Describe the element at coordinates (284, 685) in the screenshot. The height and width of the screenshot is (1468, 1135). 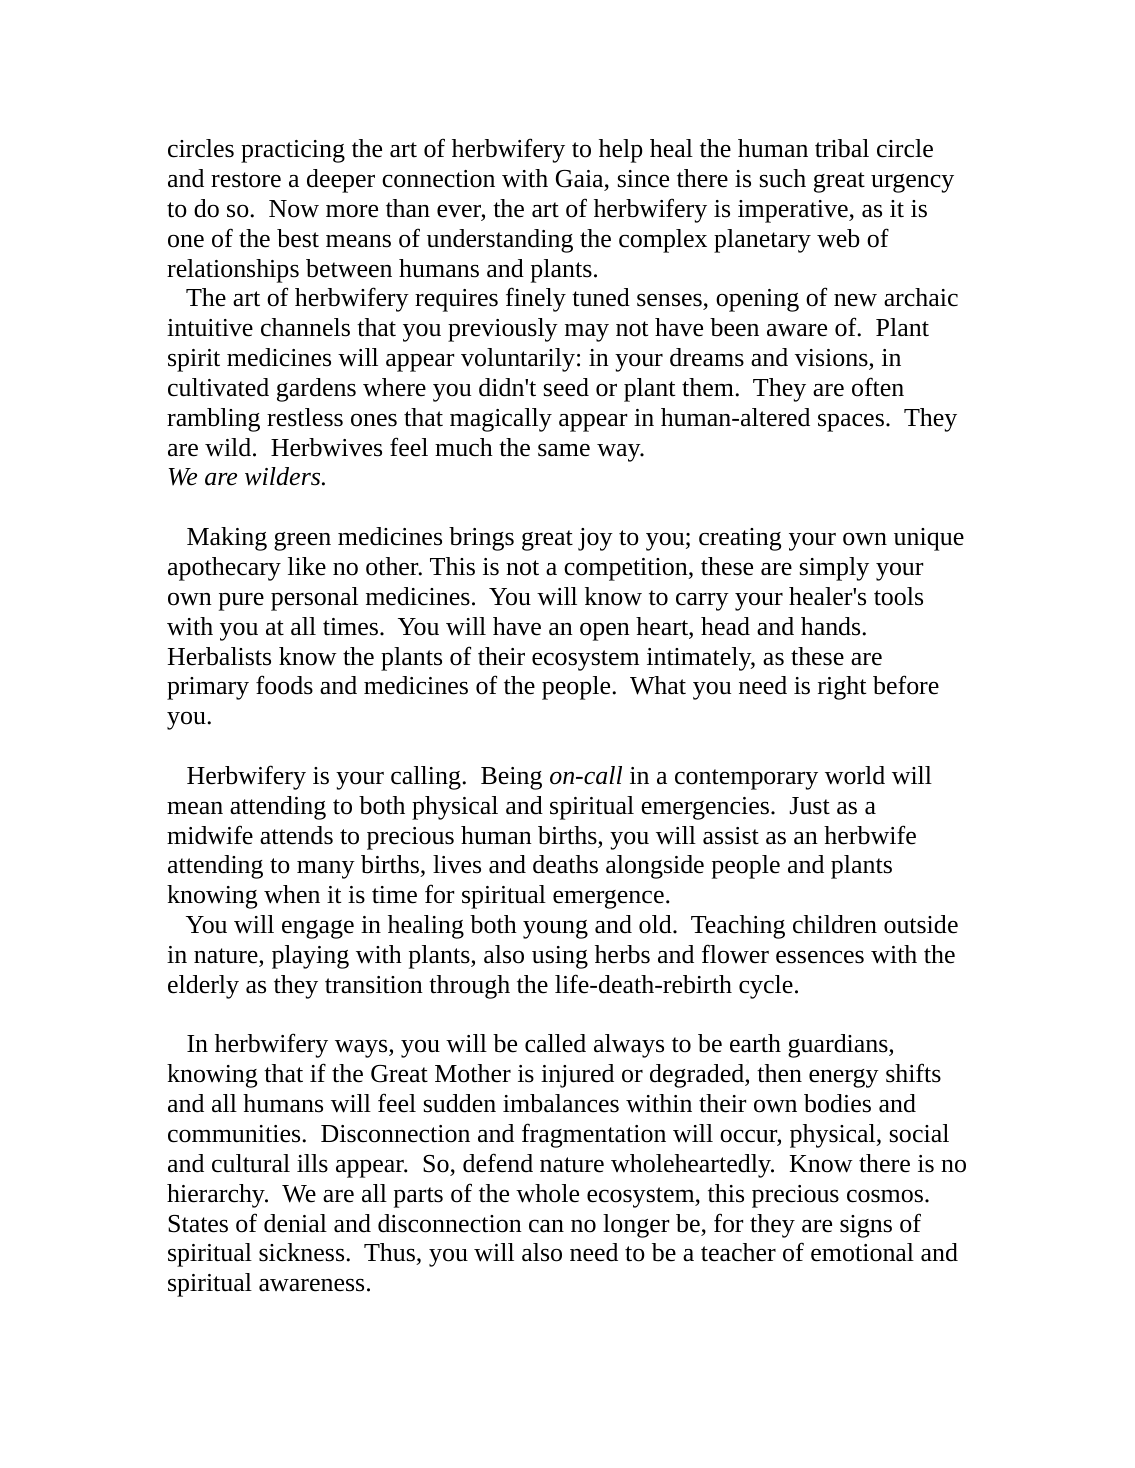
I see `foods` at that location.
